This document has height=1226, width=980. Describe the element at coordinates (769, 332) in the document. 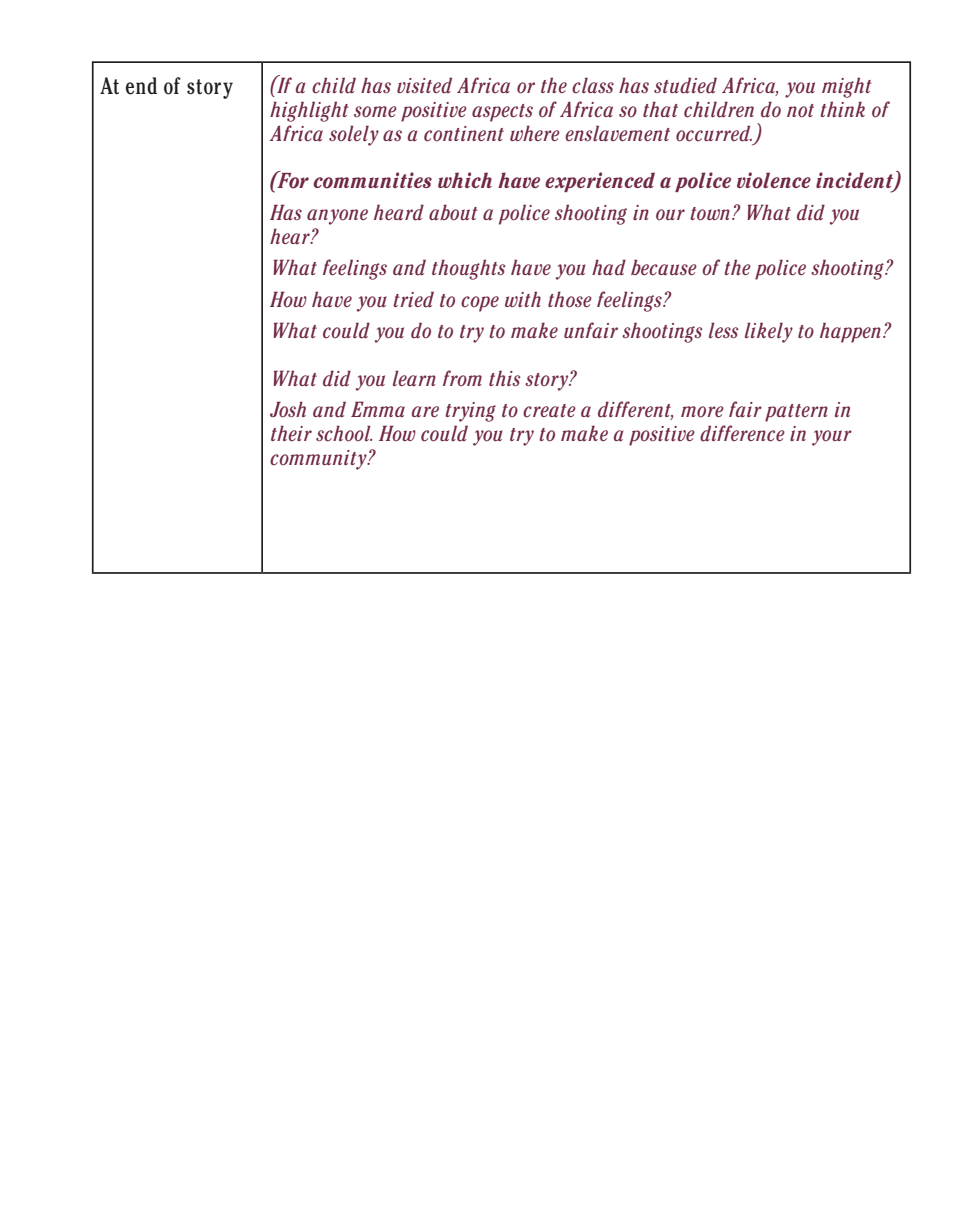

I see `likely` at that location.
